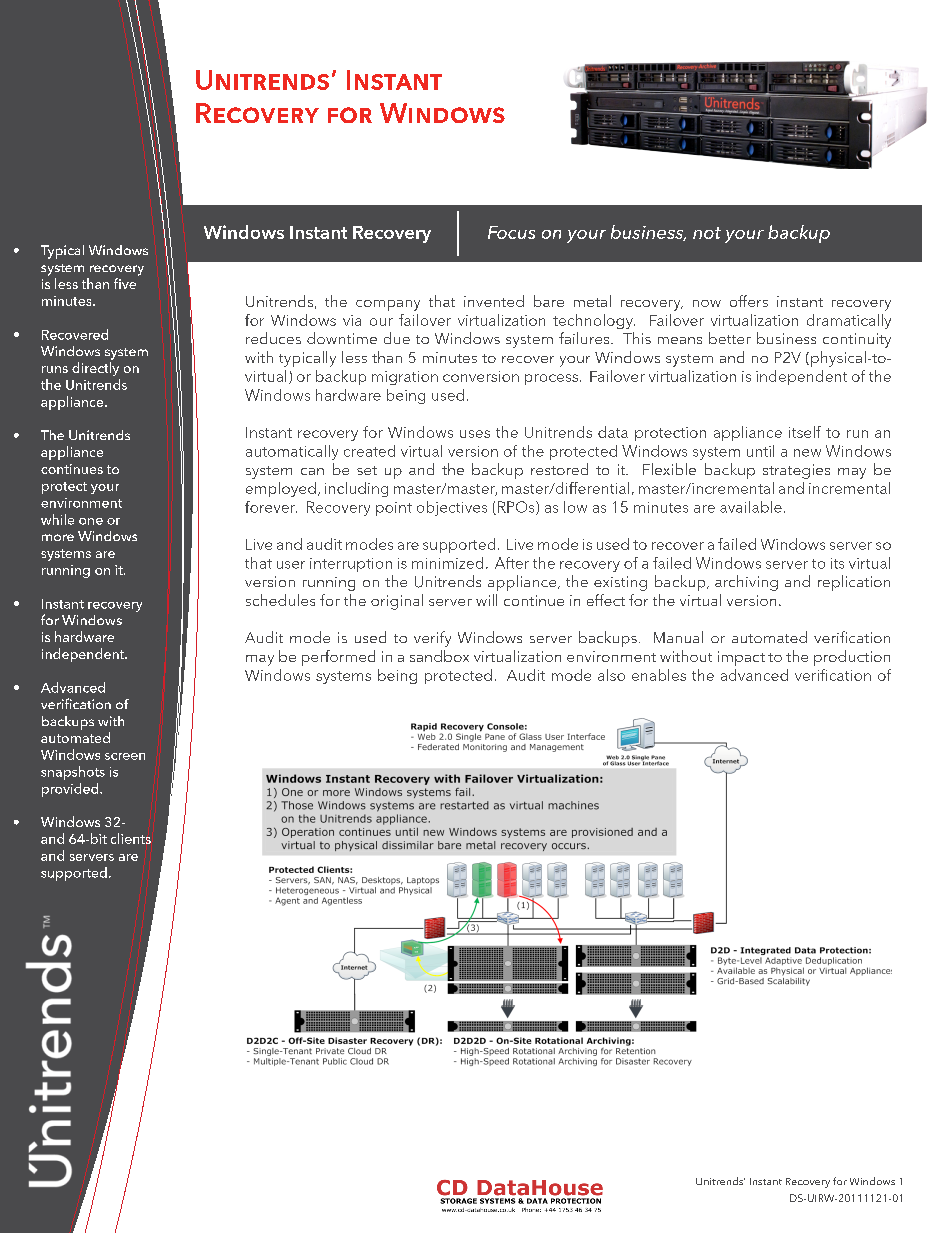 The height and width of the image is (1233, 952). Describe the element at coordinates (511, 232) in the image. I see `Focus` at that location.
